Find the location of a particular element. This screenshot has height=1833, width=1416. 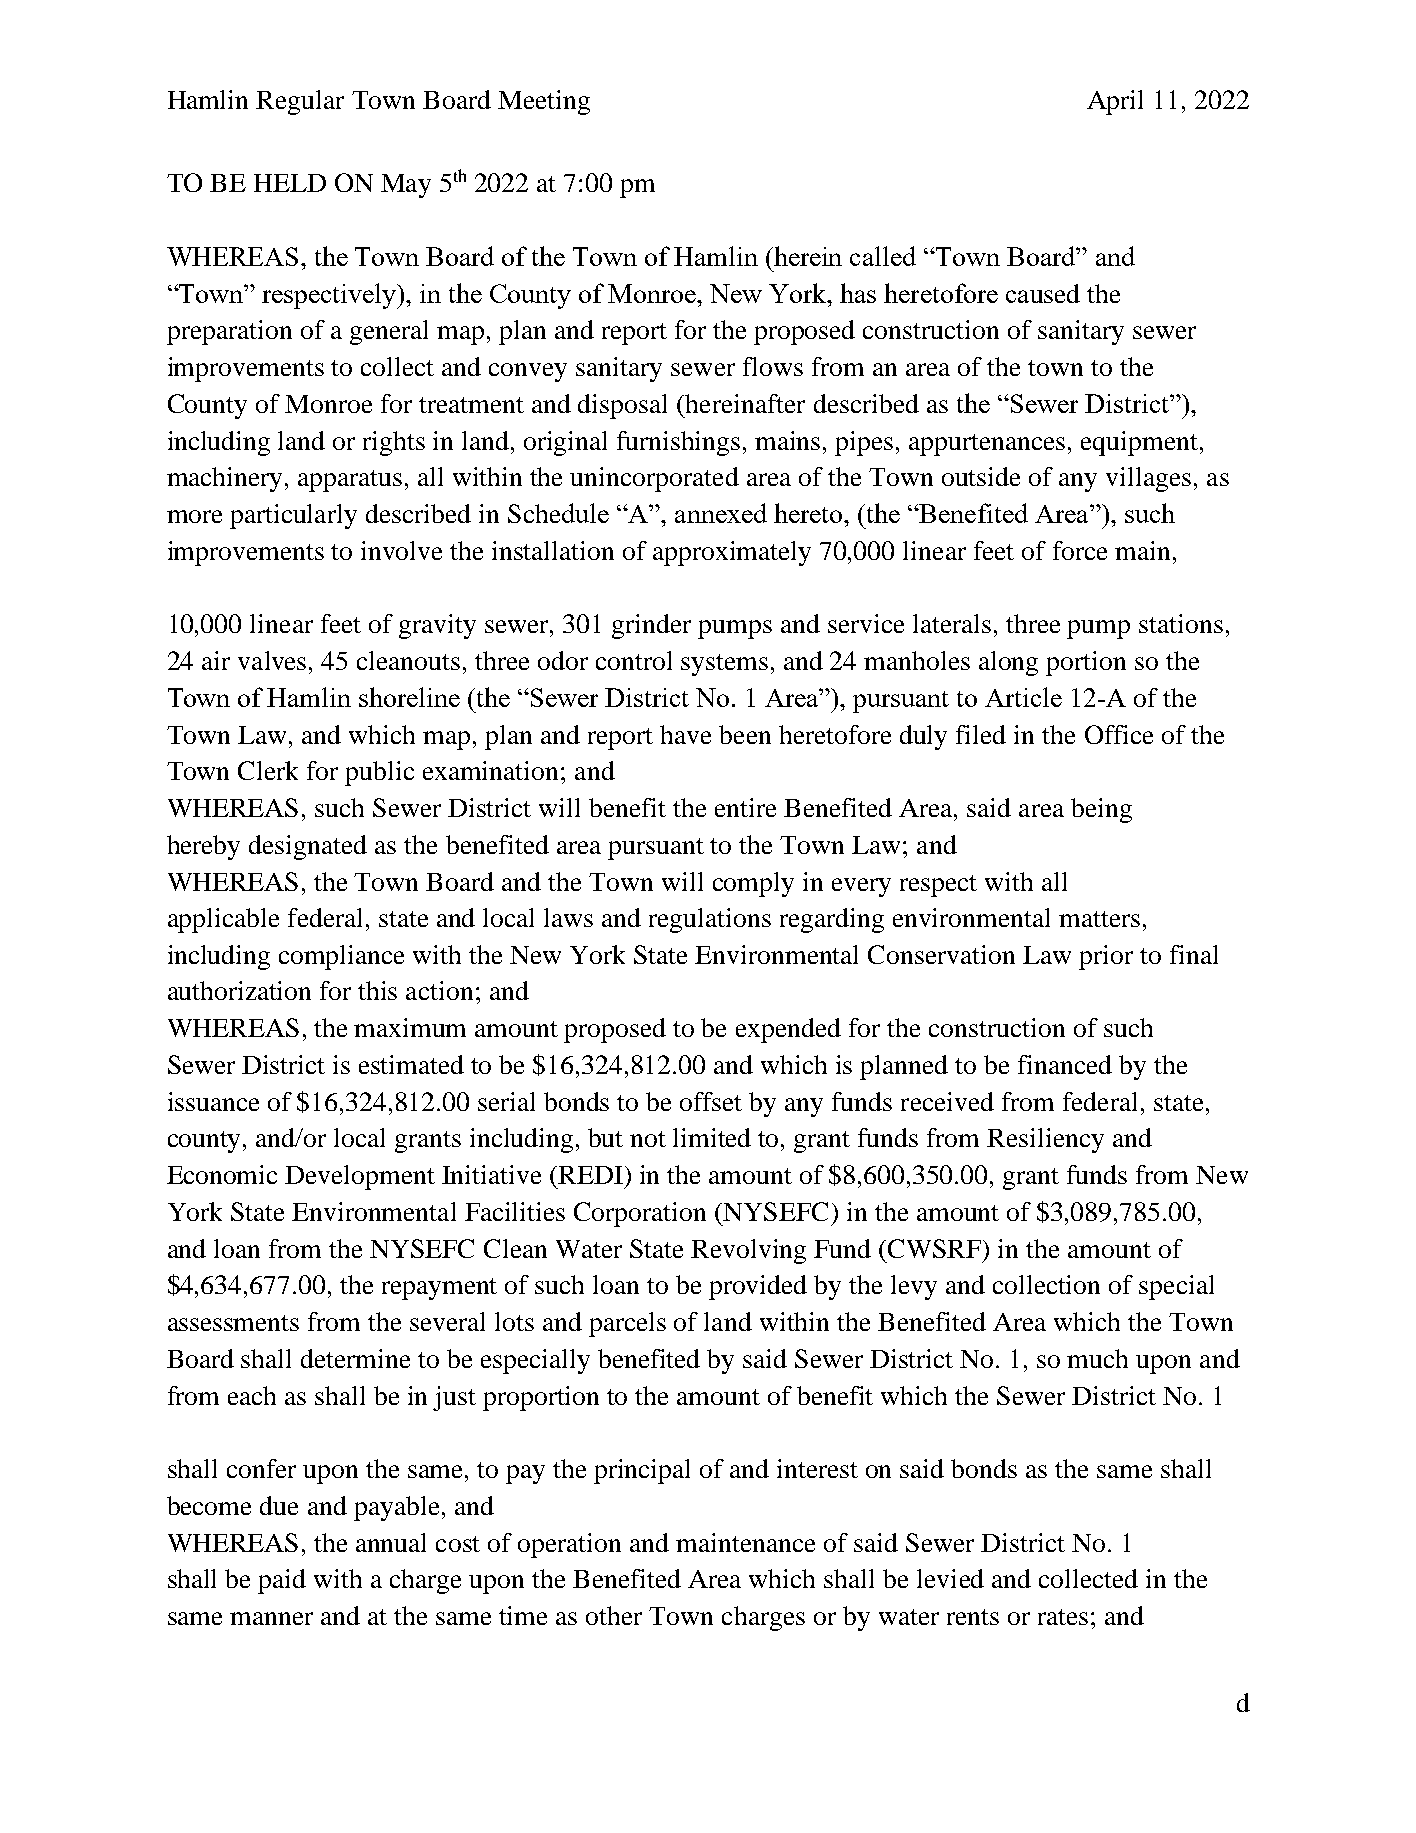

designated is located at coordinates (308, 847).
